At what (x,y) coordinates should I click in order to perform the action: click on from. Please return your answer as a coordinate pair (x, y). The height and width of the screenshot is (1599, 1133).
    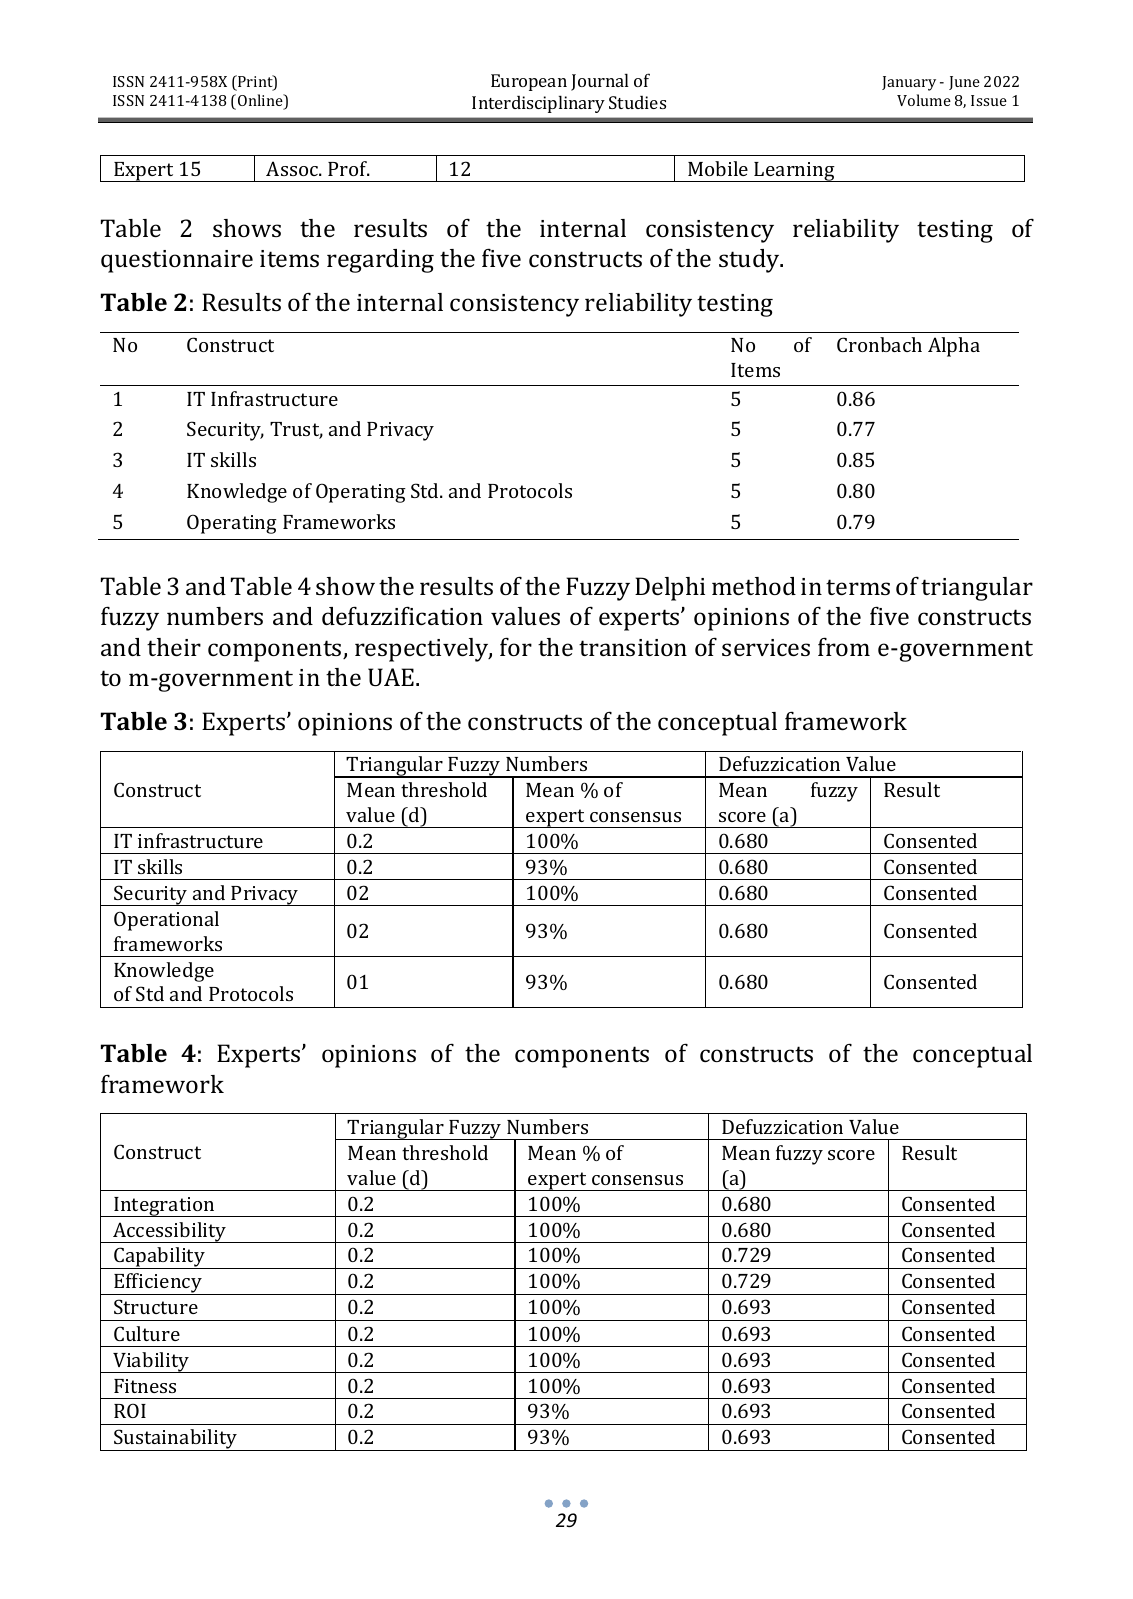
    Looking at the image, I should click on (844, 647).
